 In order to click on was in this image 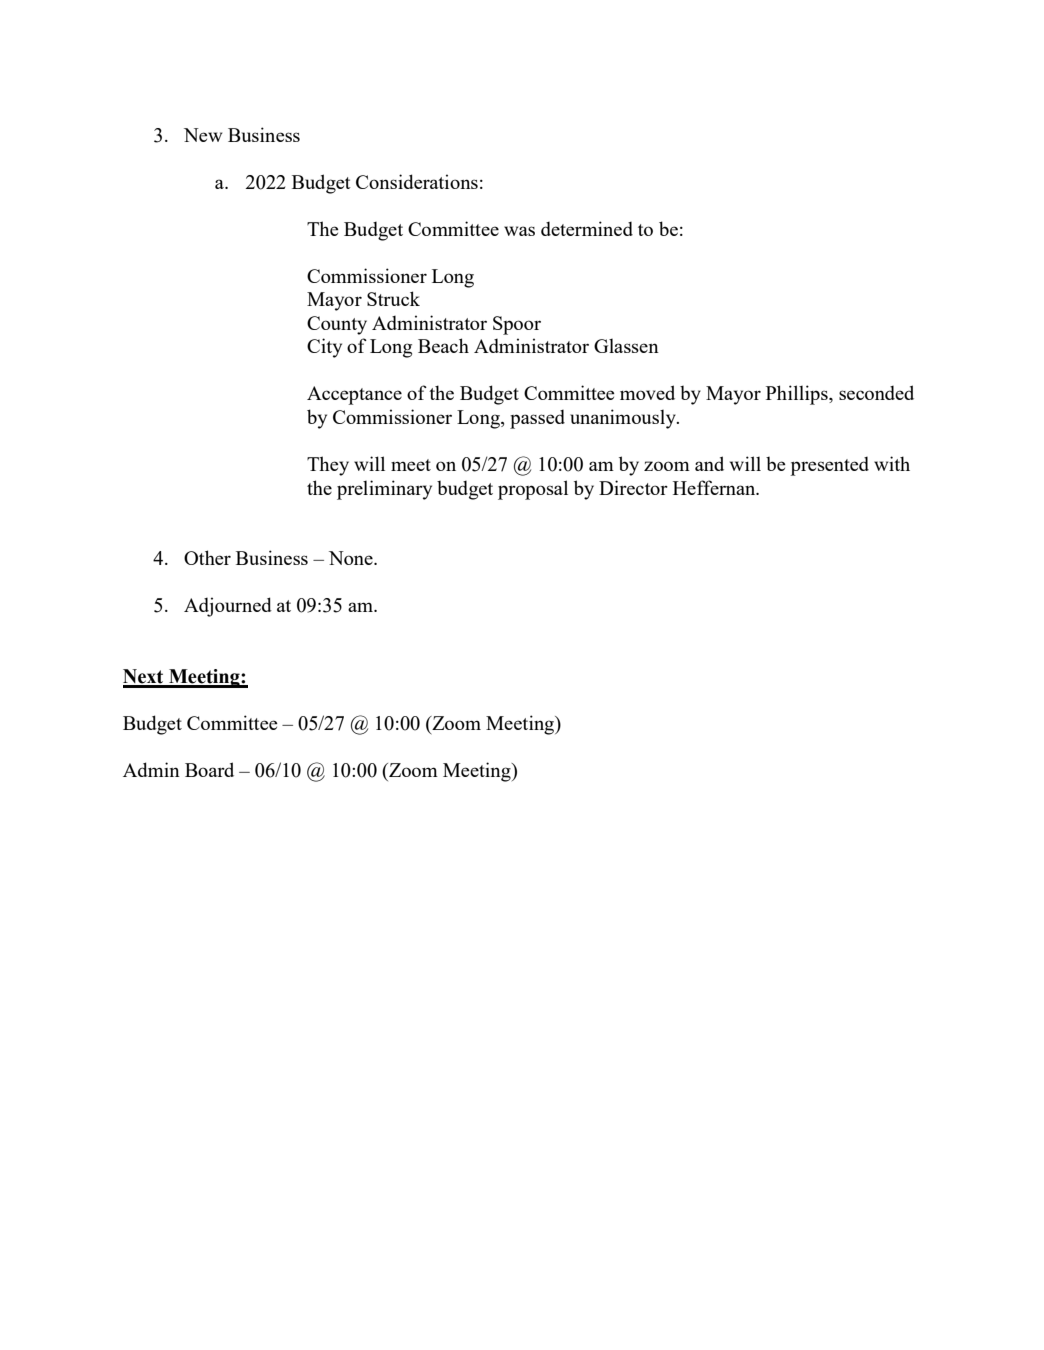, I will do `click(519, 231)`.
